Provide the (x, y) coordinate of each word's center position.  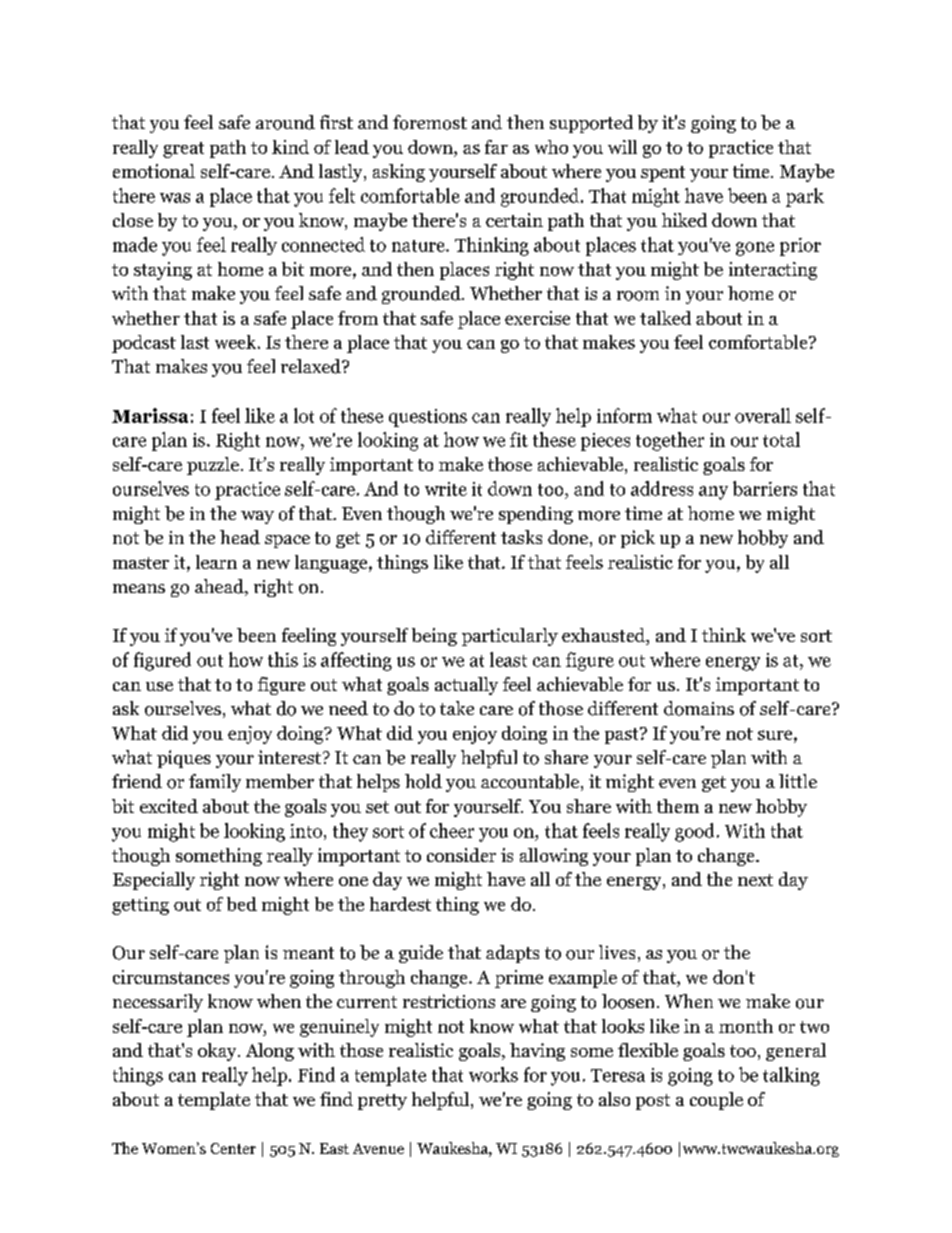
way (257, 517)
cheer (452, 830)
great (183, 150)
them (678, 806)
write (446, 489)
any (713, 493)
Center (233, 1148)
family (215, 783)
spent (663, 174)
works (493, 1074)
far (496, 147)
